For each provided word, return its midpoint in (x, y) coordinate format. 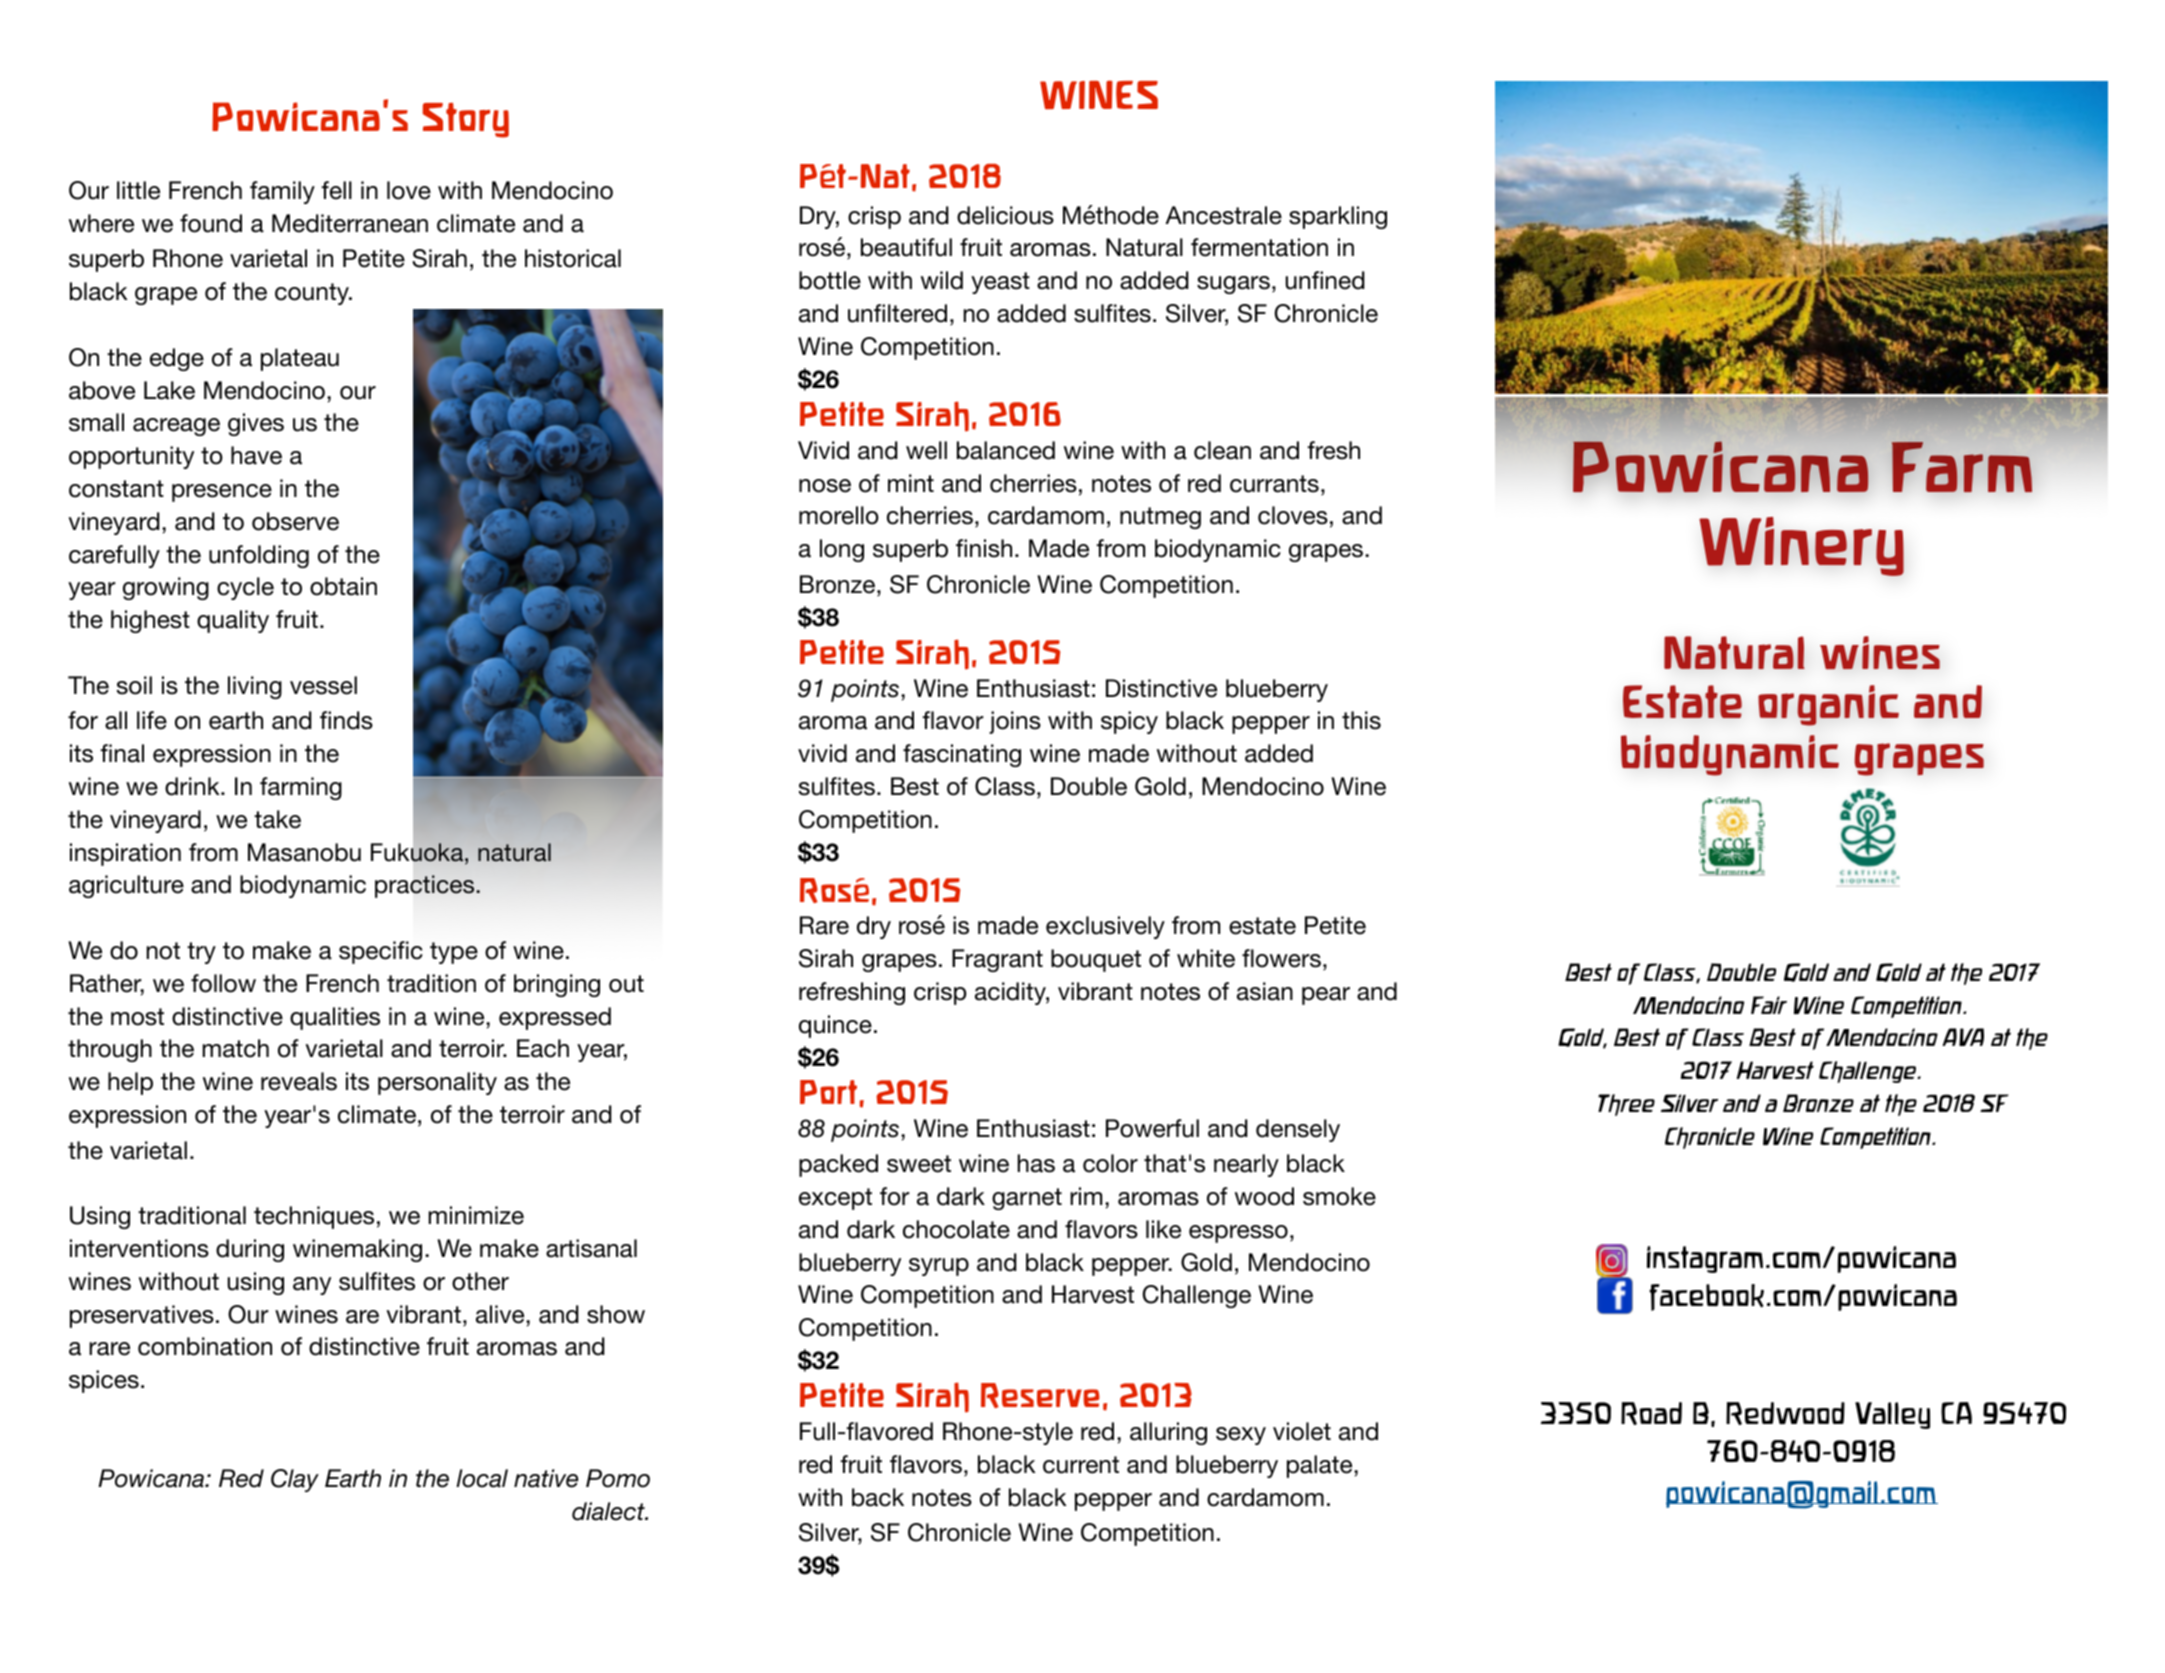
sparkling (1338, 217)
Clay (295, 1480)
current (1081, 1465)
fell (336, 190)
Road (1651, 1413)
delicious (1005, 215)
